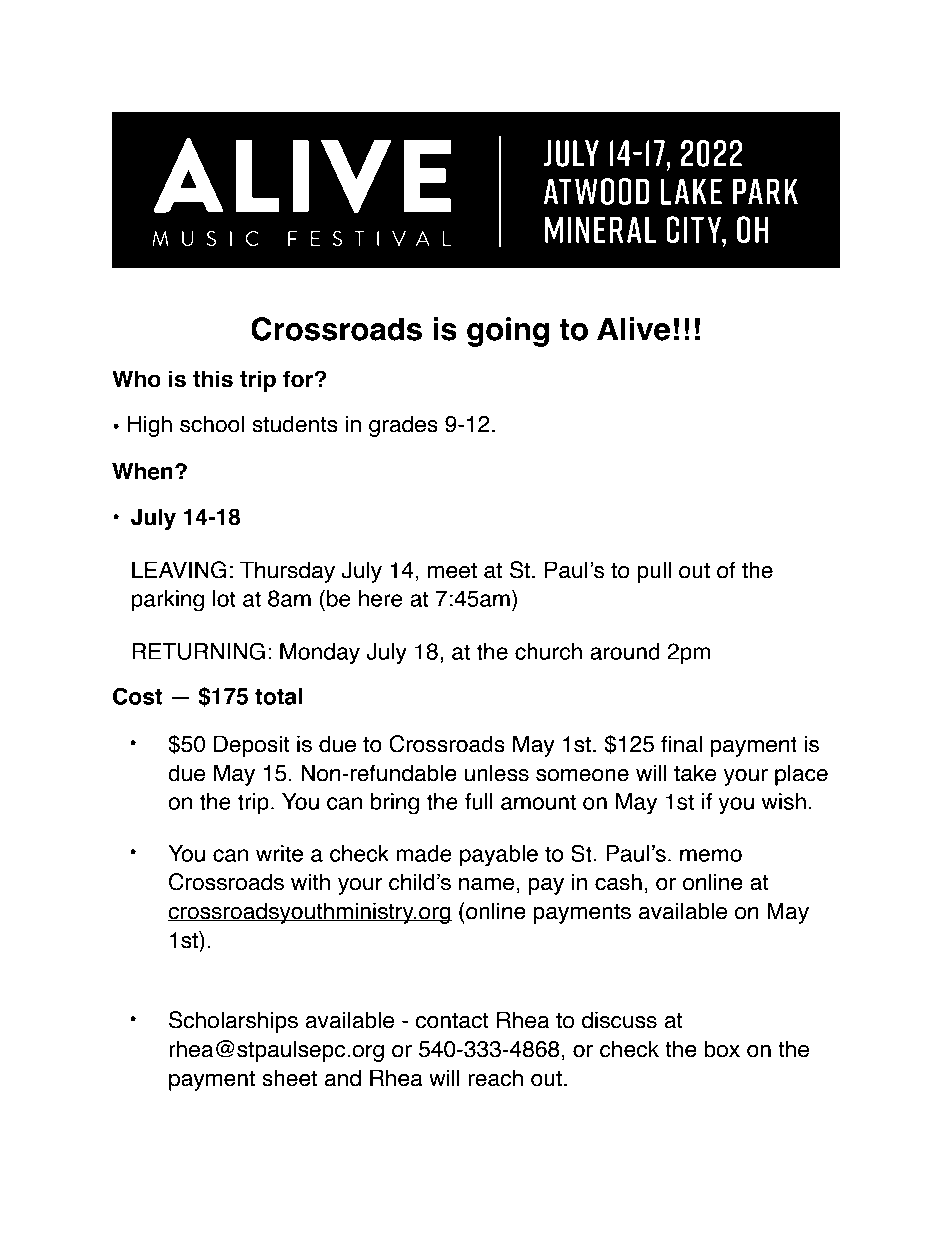 Image resolution: width=952 pixels, height=1233 pixels. Describe the element at coordinates (233, 1022) in the image. I see `Scholarships` at that location.
